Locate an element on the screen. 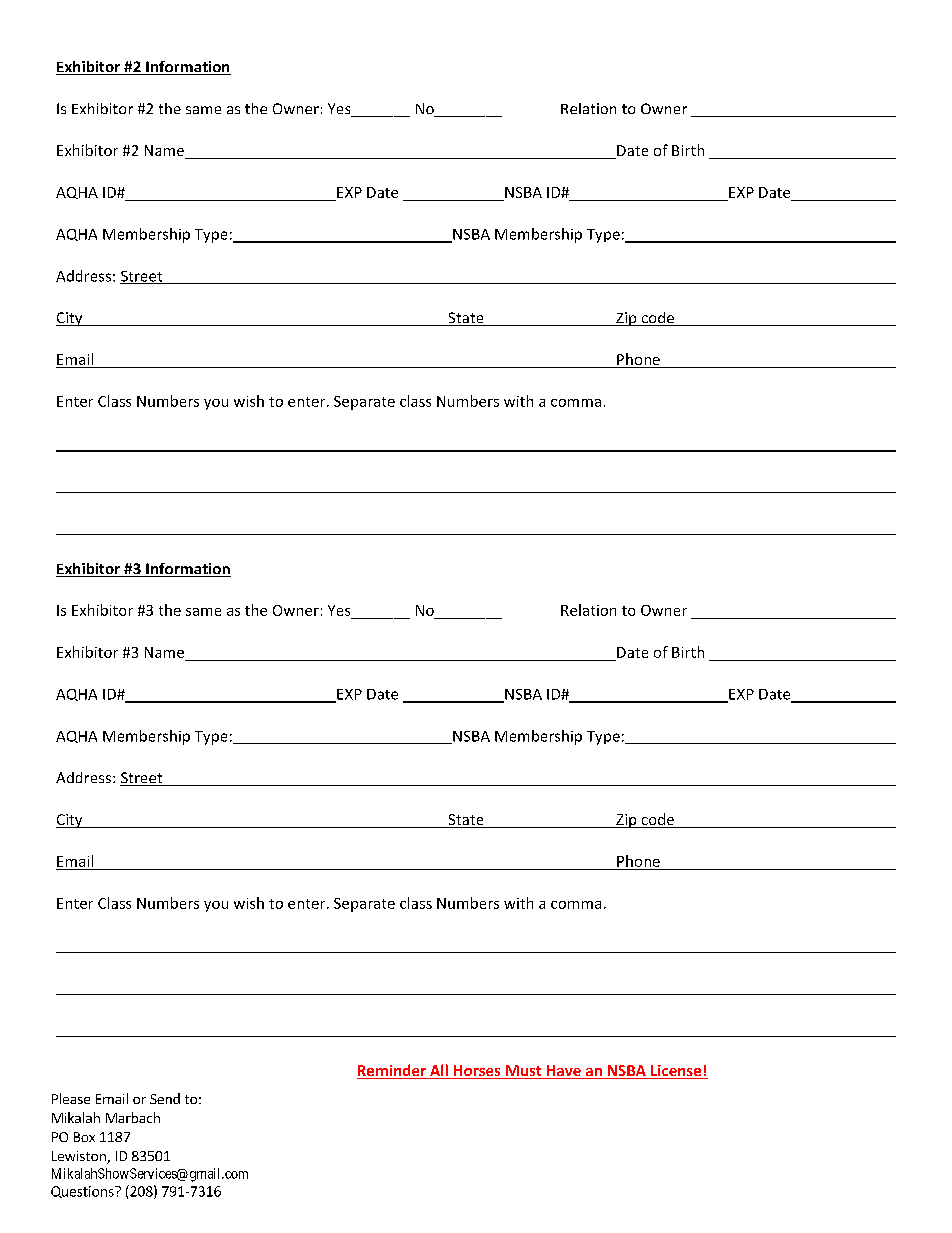 The width and height of the screenshot is (952, 1233). Please is located at coordinates (71, 1098).
